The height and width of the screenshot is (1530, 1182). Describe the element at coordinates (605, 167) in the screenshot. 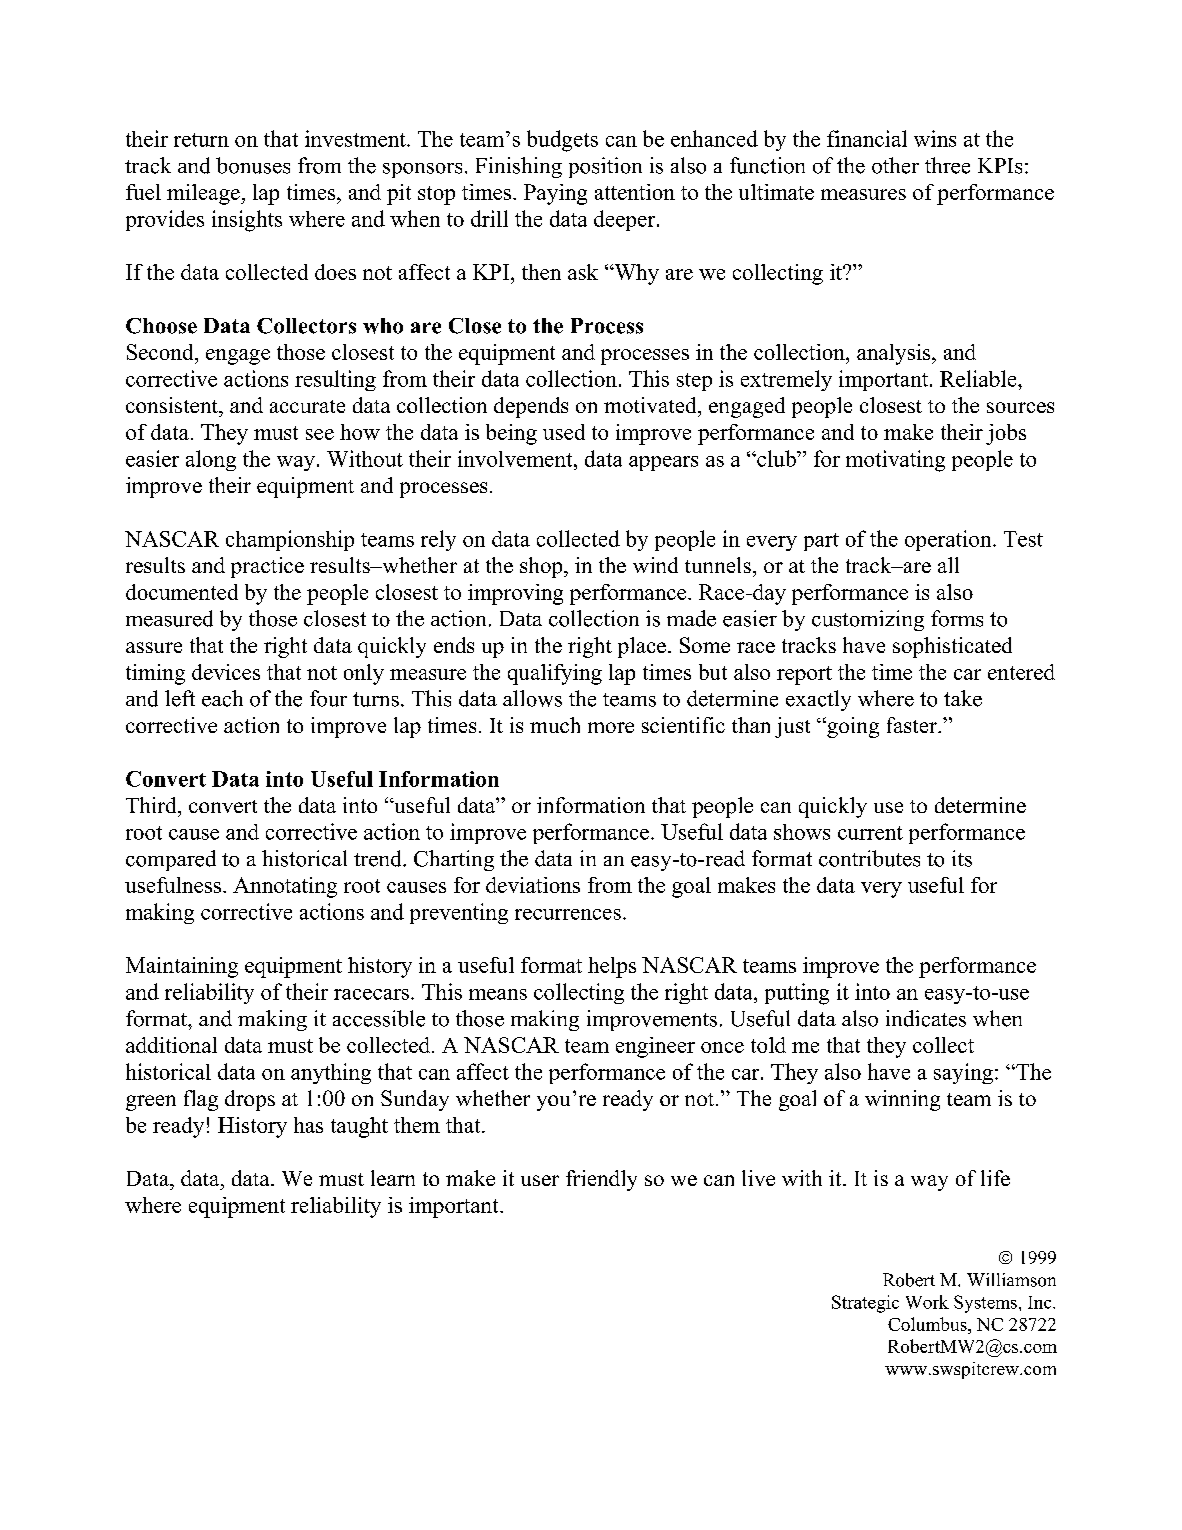

I see `position` at that location.
